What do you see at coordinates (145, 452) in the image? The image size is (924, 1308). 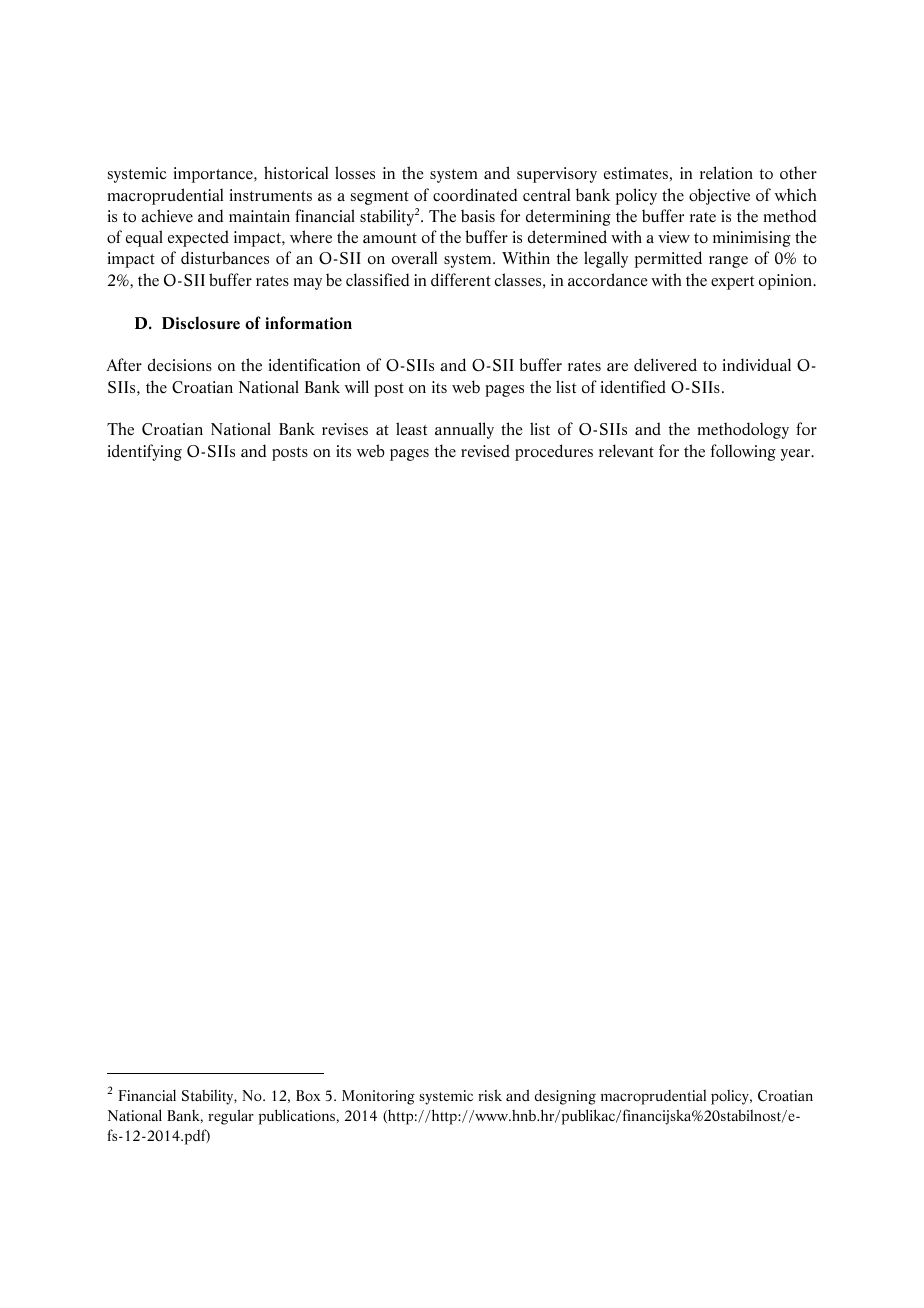 I see `identifying` at bounding box center [145, 452].
